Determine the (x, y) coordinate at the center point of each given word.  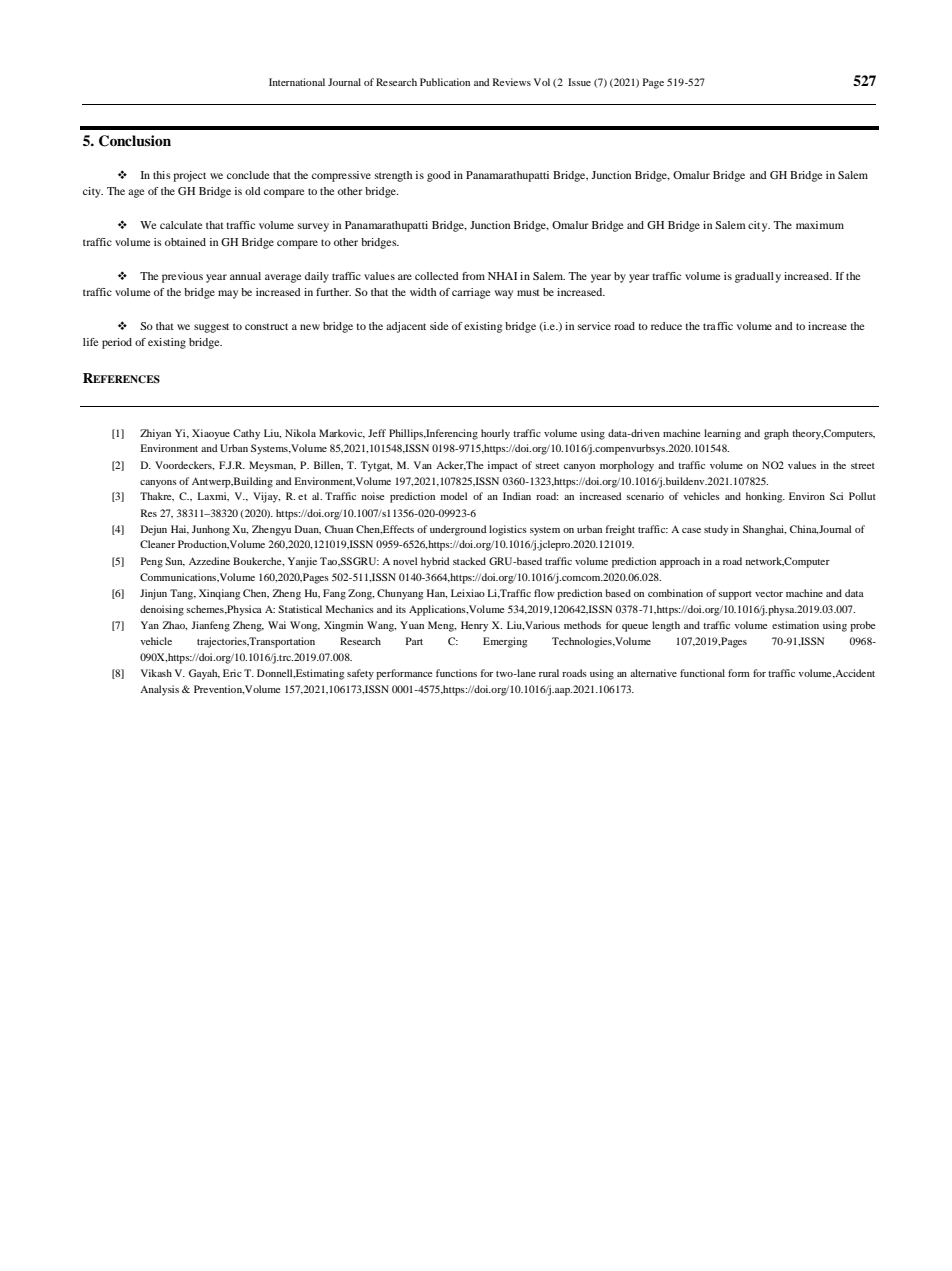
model (454, 496)
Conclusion (135, 141)
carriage (471, 293)
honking (765, 497)
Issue (579, 82)
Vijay (266, 497)
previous (182, 277)
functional (702, 673)
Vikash (156, 673)
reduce (666, 326)
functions (456, 673)
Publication (445, 82)
